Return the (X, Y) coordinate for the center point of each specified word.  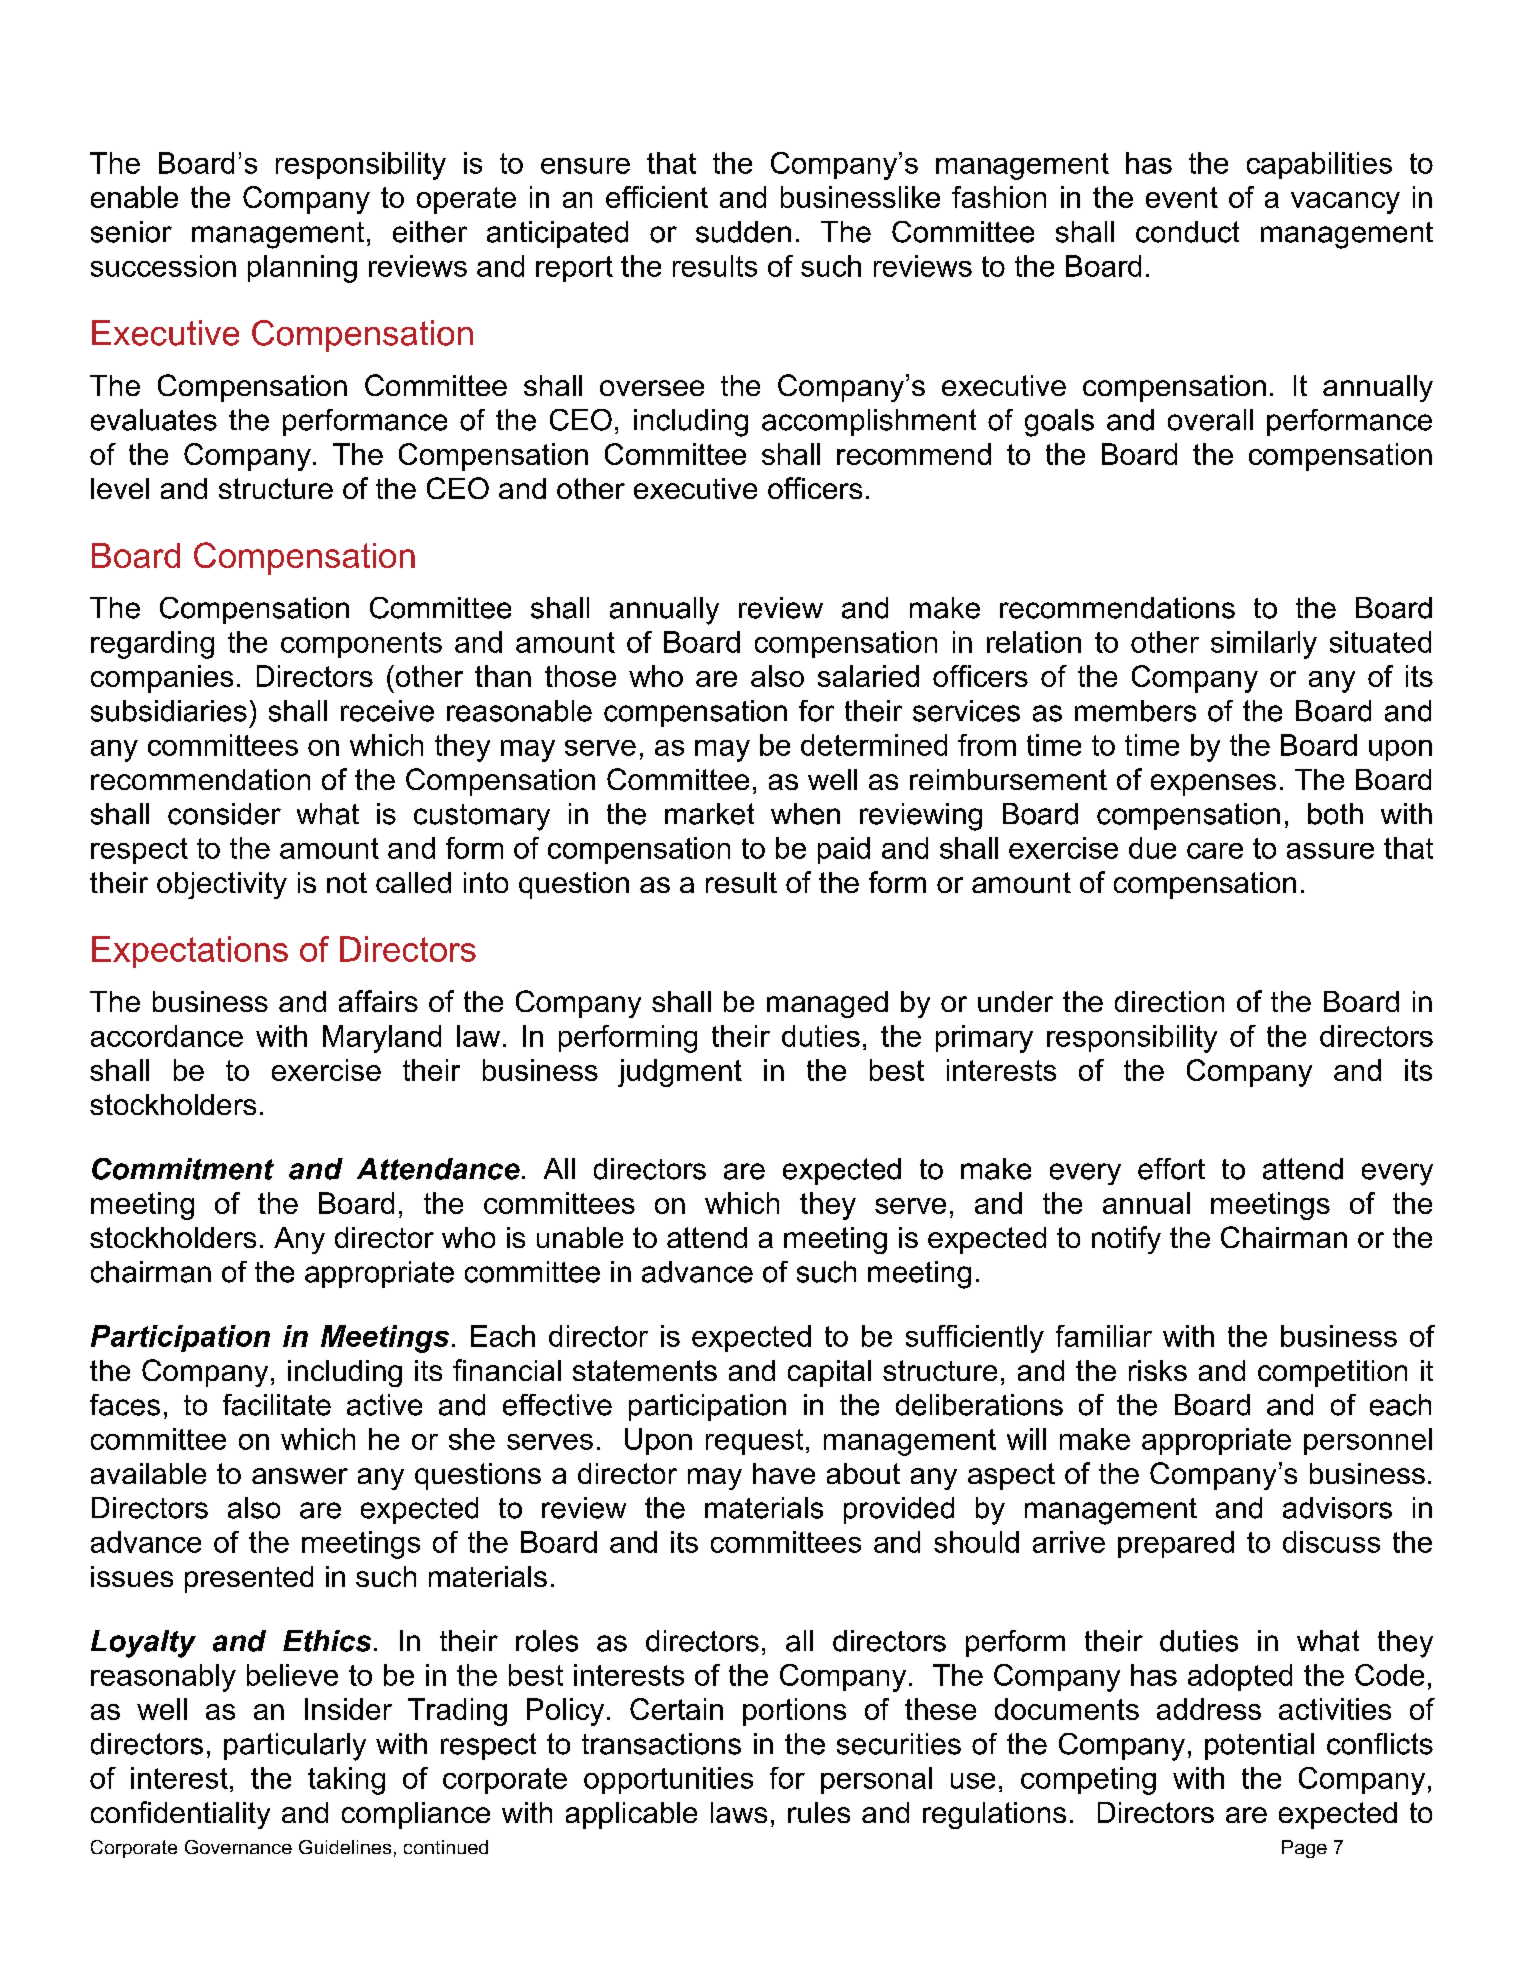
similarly (1264, 645)
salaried (868, 676)
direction (1169, 1001)
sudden (743, 232)
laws (739, 1812)
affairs (378, 1001)
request (754, 1442)
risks (1158, 1370)
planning (302, 269)
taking (346, 1781)
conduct (1187, 232)
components (361, 645)
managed (827, 1004)
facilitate (277, 1405)
